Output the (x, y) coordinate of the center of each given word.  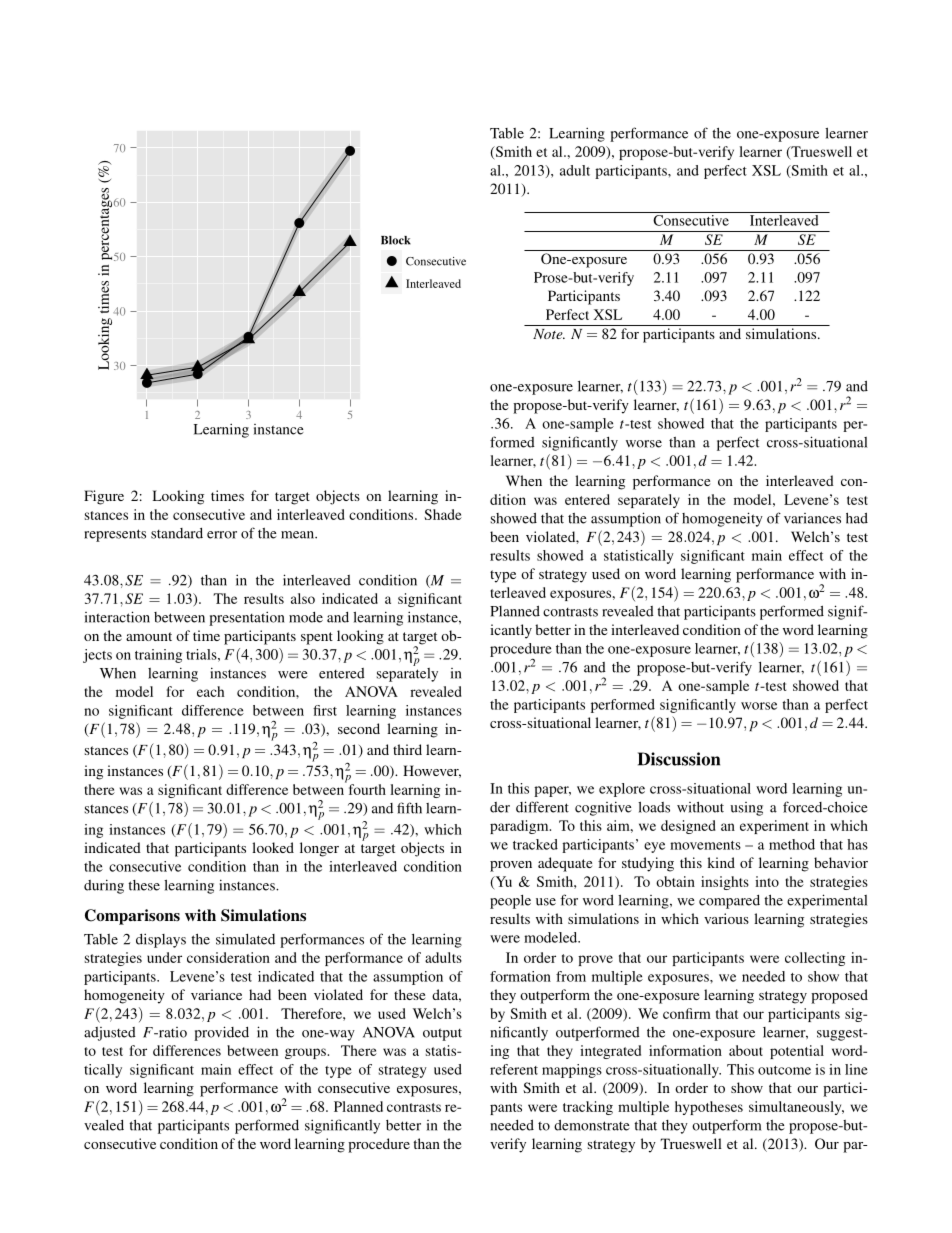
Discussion (679, 759)
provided (221, 1033)
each (211, 691)
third (407, 749)
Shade (443, 514)
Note (549, 334)
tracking (588, 1108)
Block (396, 240)
